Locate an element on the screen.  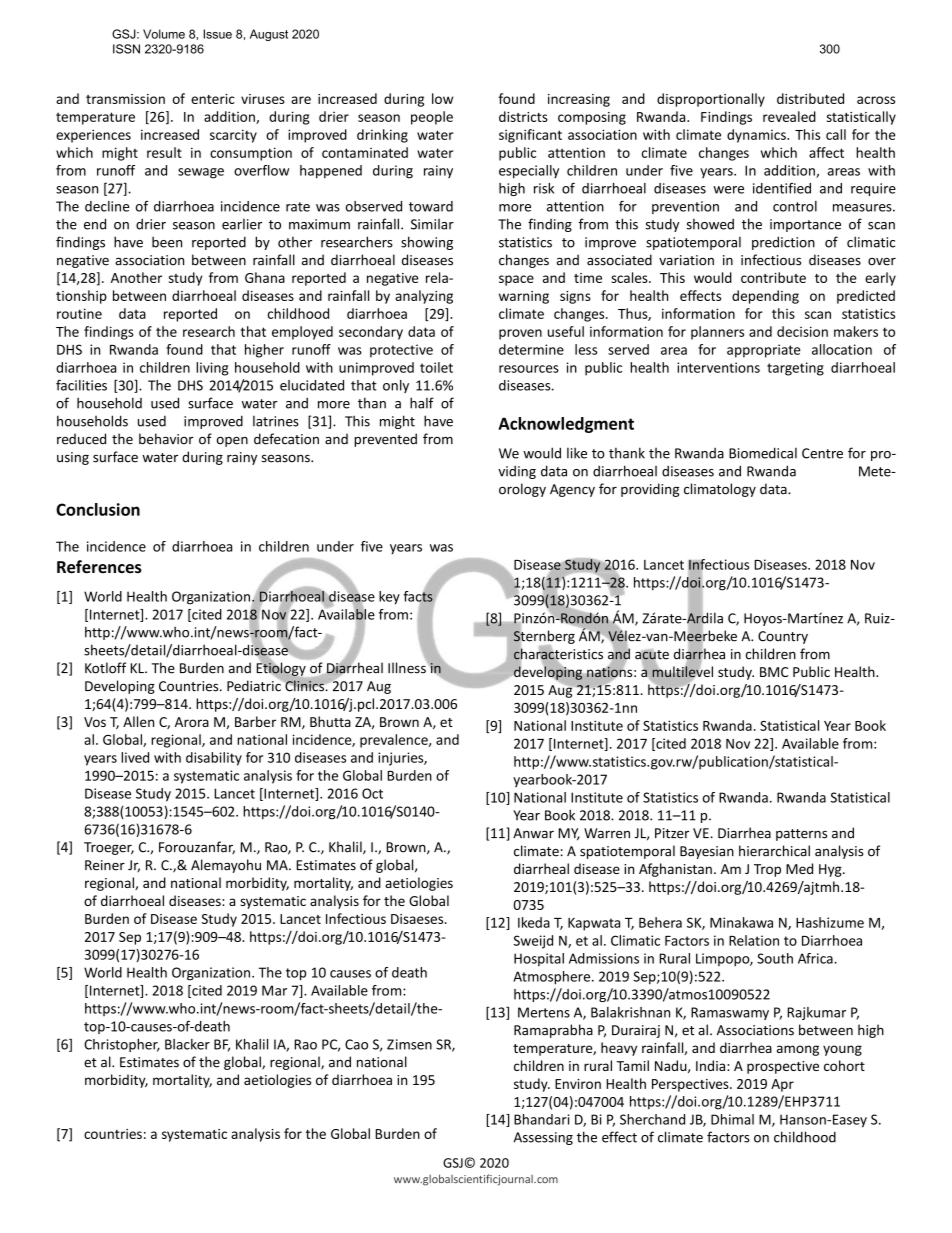
proven is located at coordinates (520, 334).
